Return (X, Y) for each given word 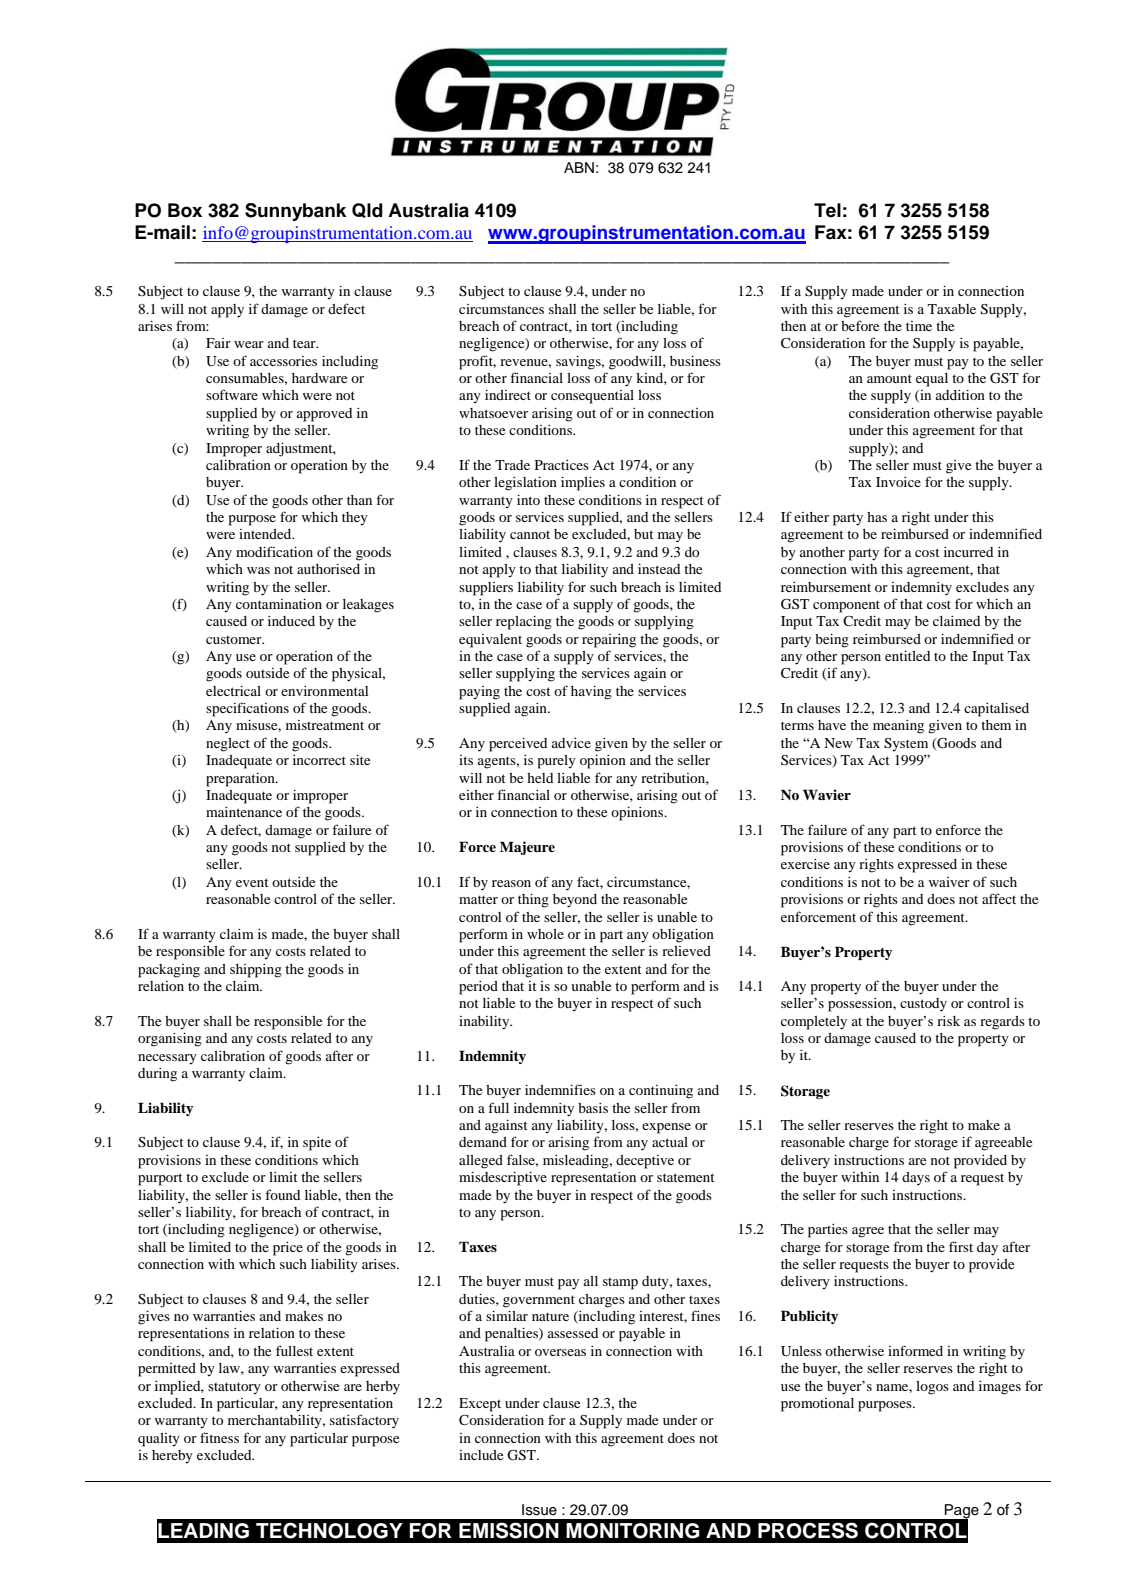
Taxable (952, 309)
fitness (219, 1437)
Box (185, 210)
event (252, 882)
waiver (949, 882)
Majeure (527, 848)
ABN (579, 167)
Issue (539, 1510)
